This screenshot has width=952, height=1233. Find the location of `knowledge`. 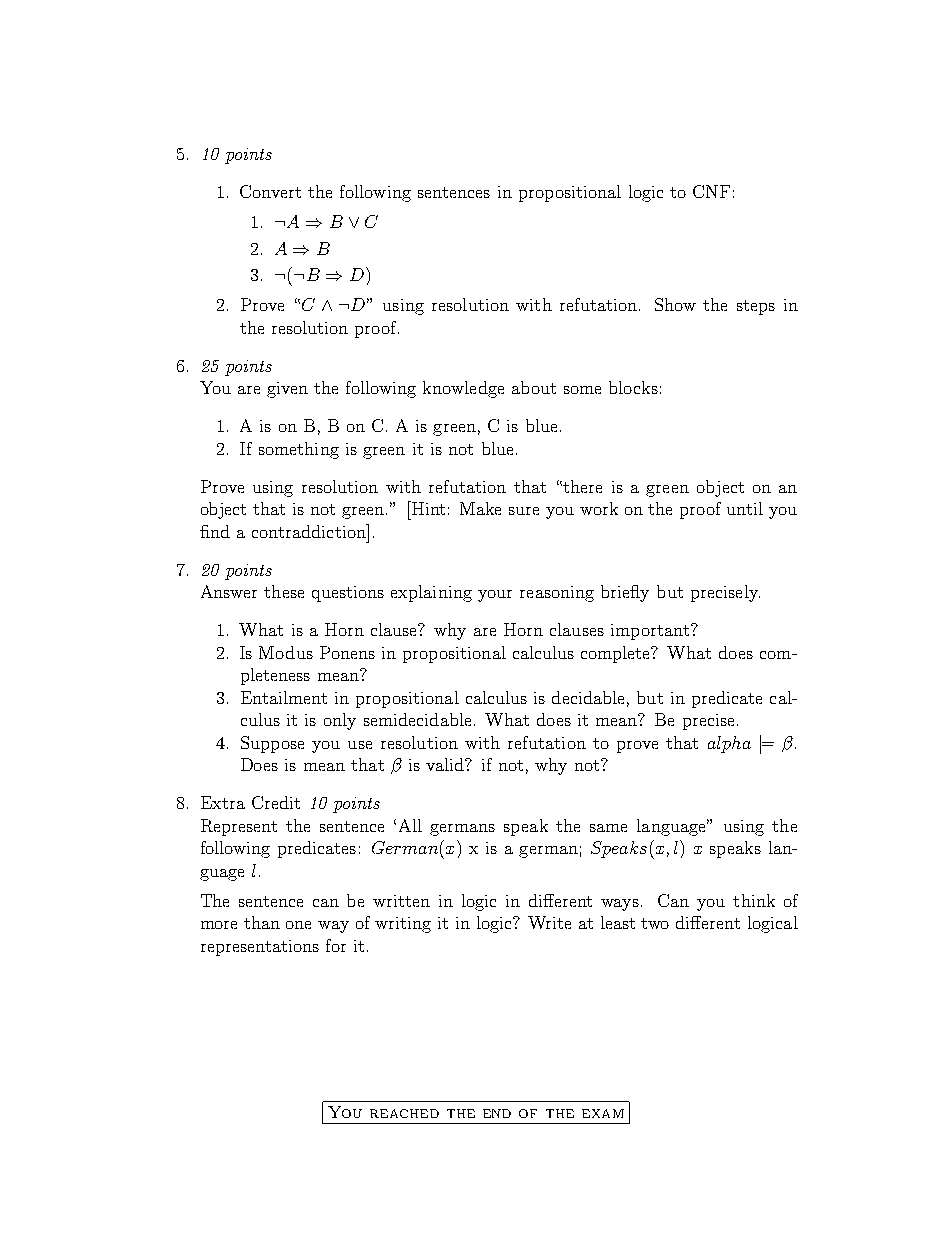

knowledge is located at coordinates (463, 389).
